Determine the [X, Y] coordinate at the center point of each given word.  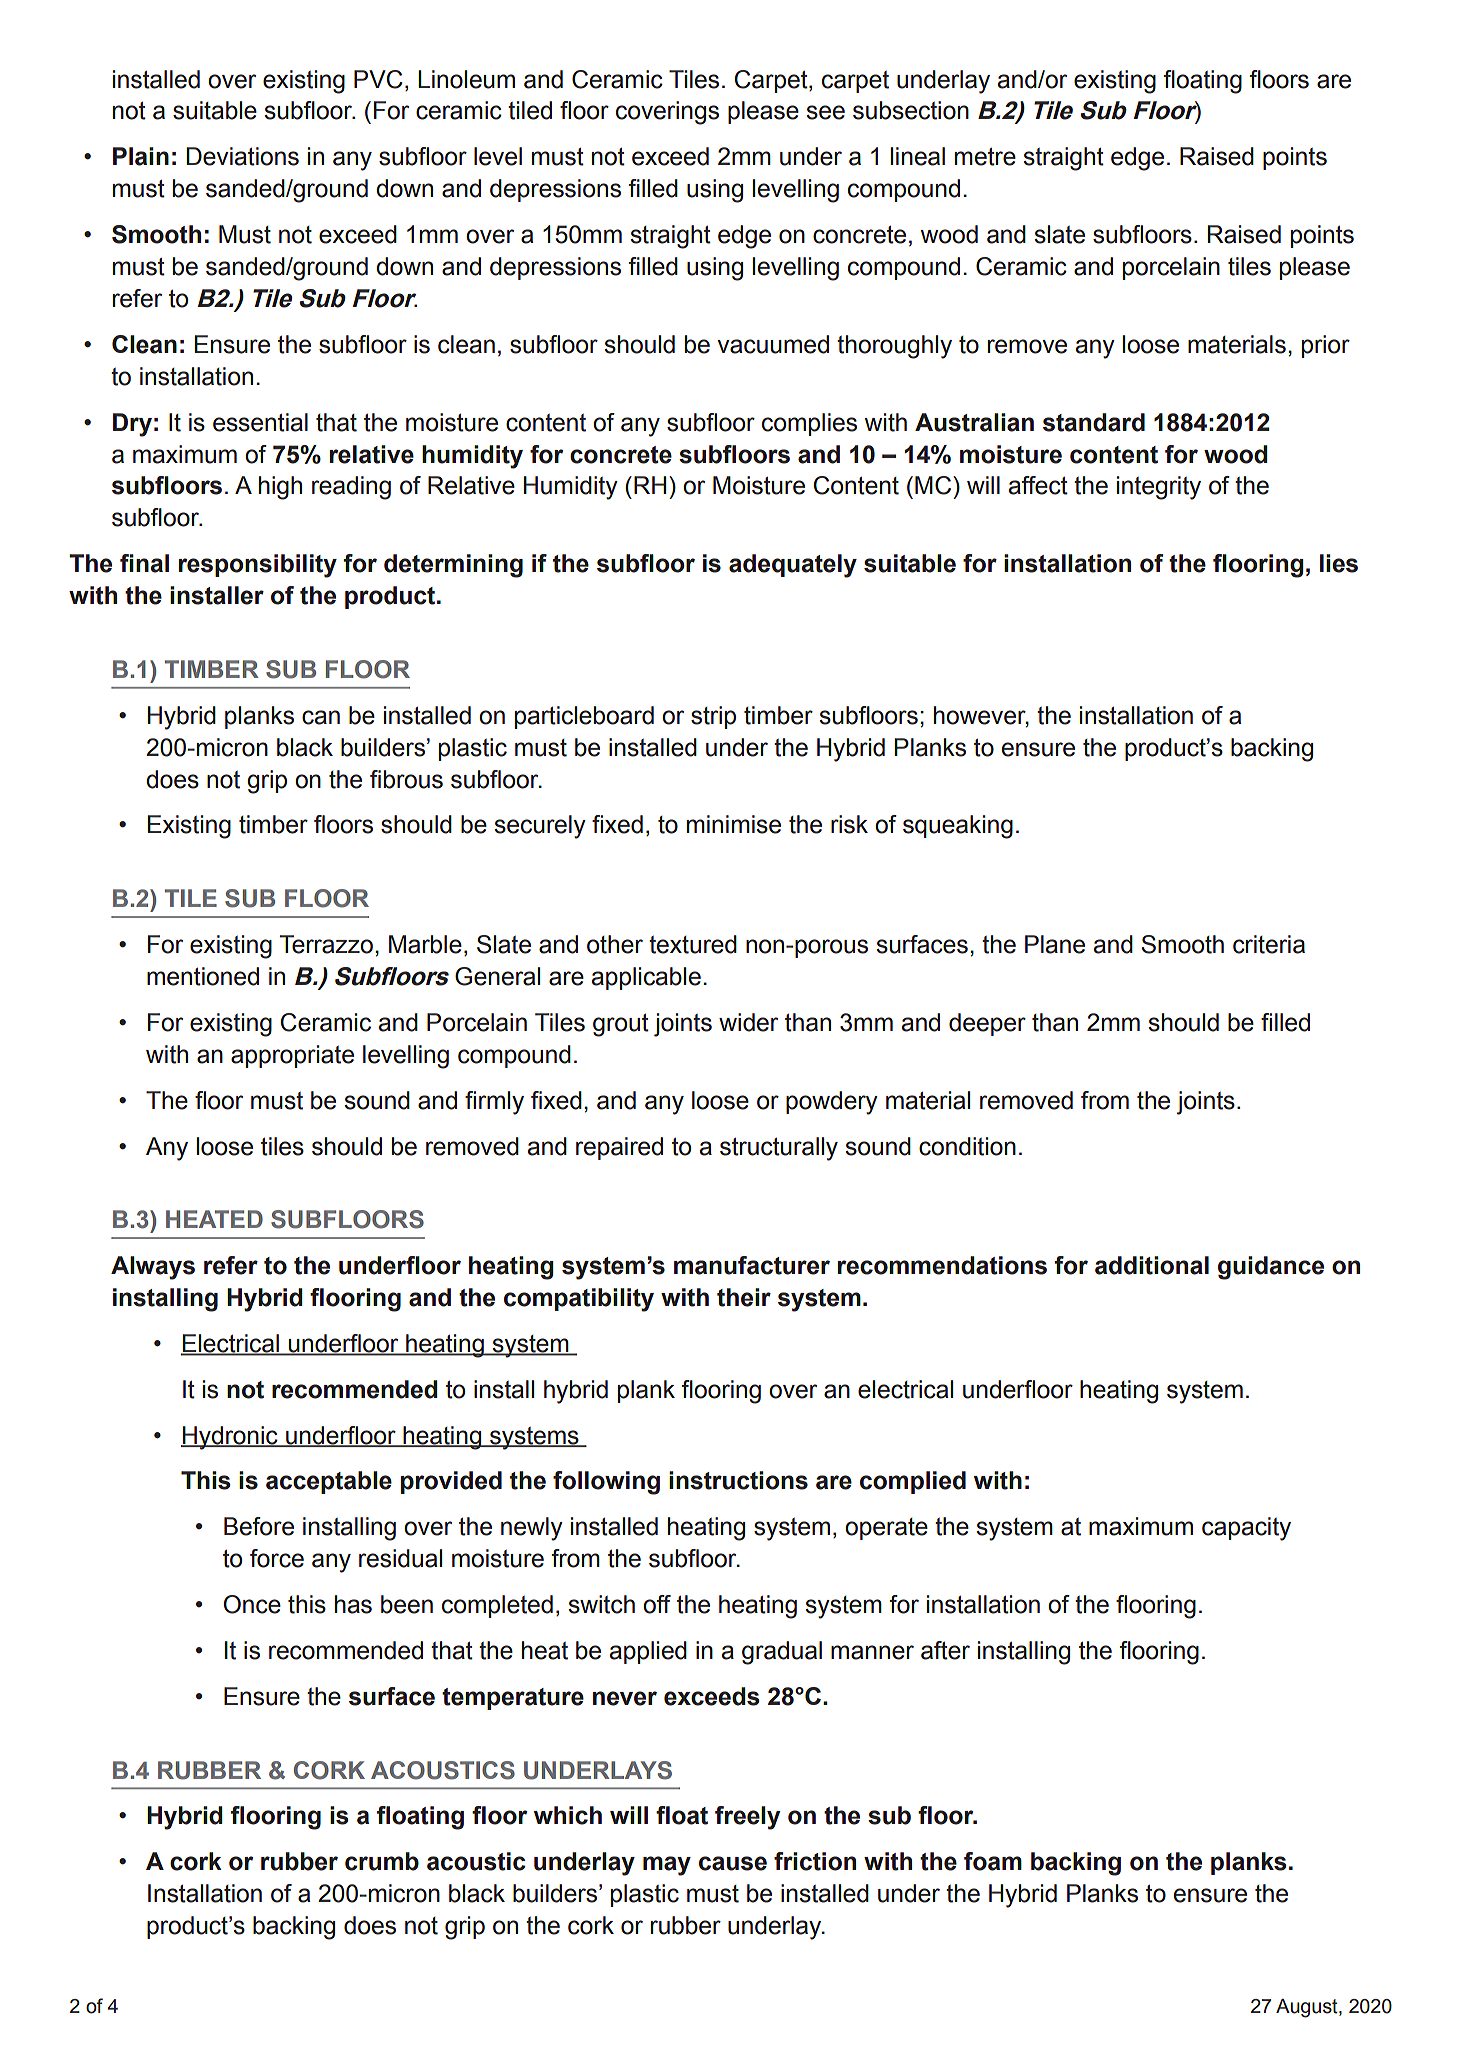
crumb [382, 1861]
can [321, 717]
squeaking [958, 827]
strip [713, 717]
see [825, 112]
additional [1152, 1265]
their [744, 1297]
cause [733, 1863]
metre [985, 157]
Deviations [242, 156]
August [1308, 2008]
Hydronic [230, 1438]
